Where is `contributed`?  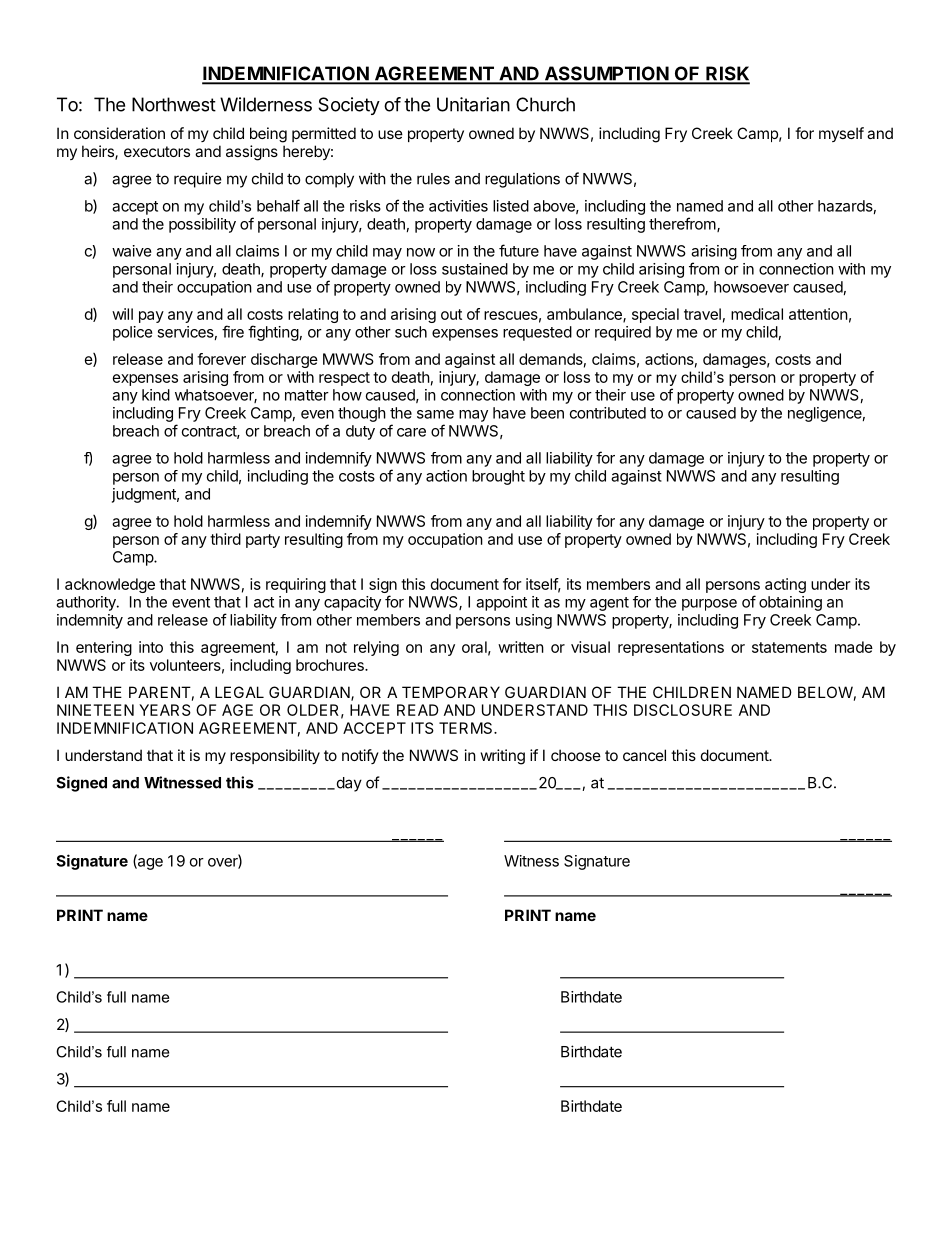
contributed is located at coordinates (608, 413).
